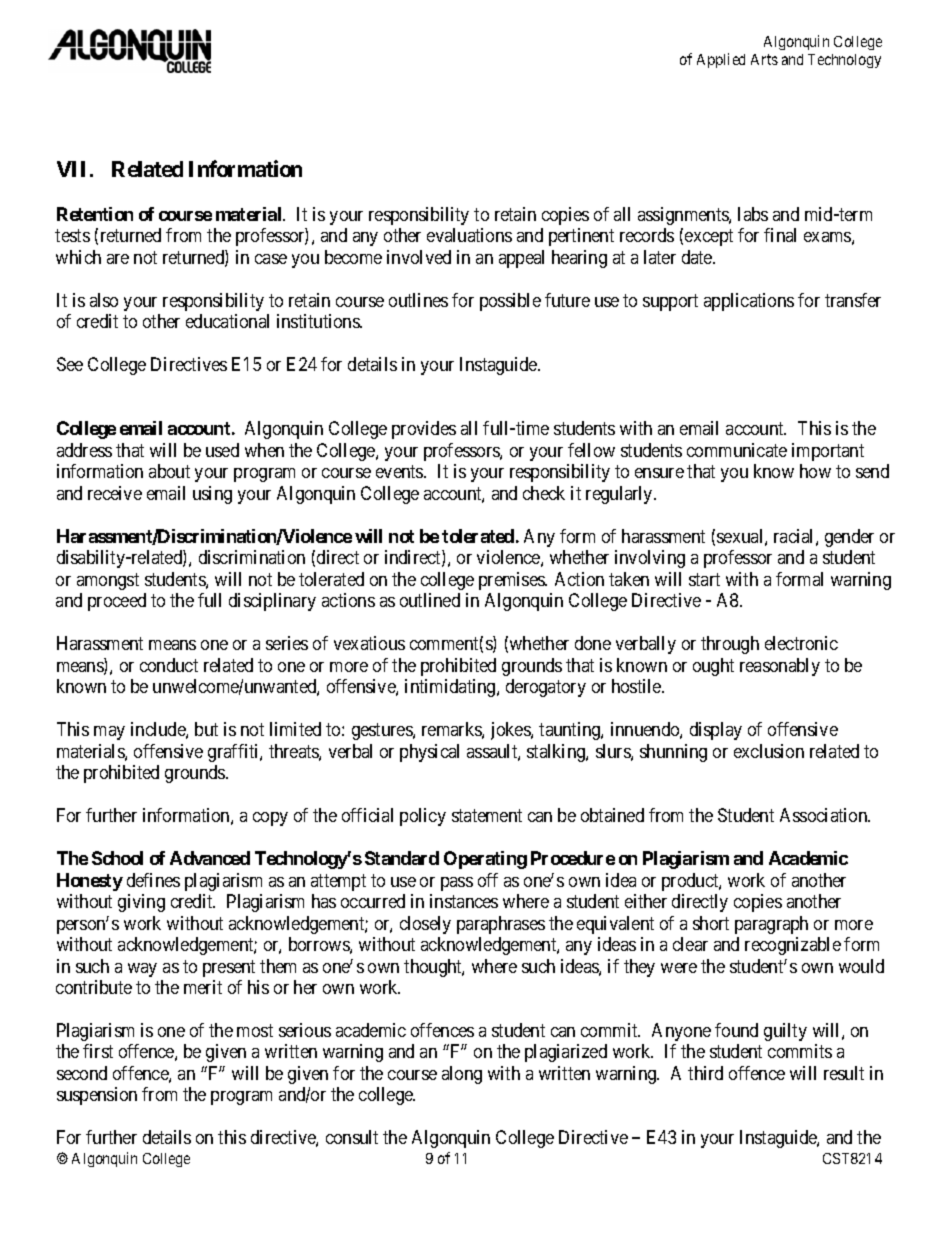 Image resolution: width=952 pixels, height=1233 pixels. What do you see at coordinates (764, 59) in the screenshot?
I see `Arts` at bounding box center [764, 59].
